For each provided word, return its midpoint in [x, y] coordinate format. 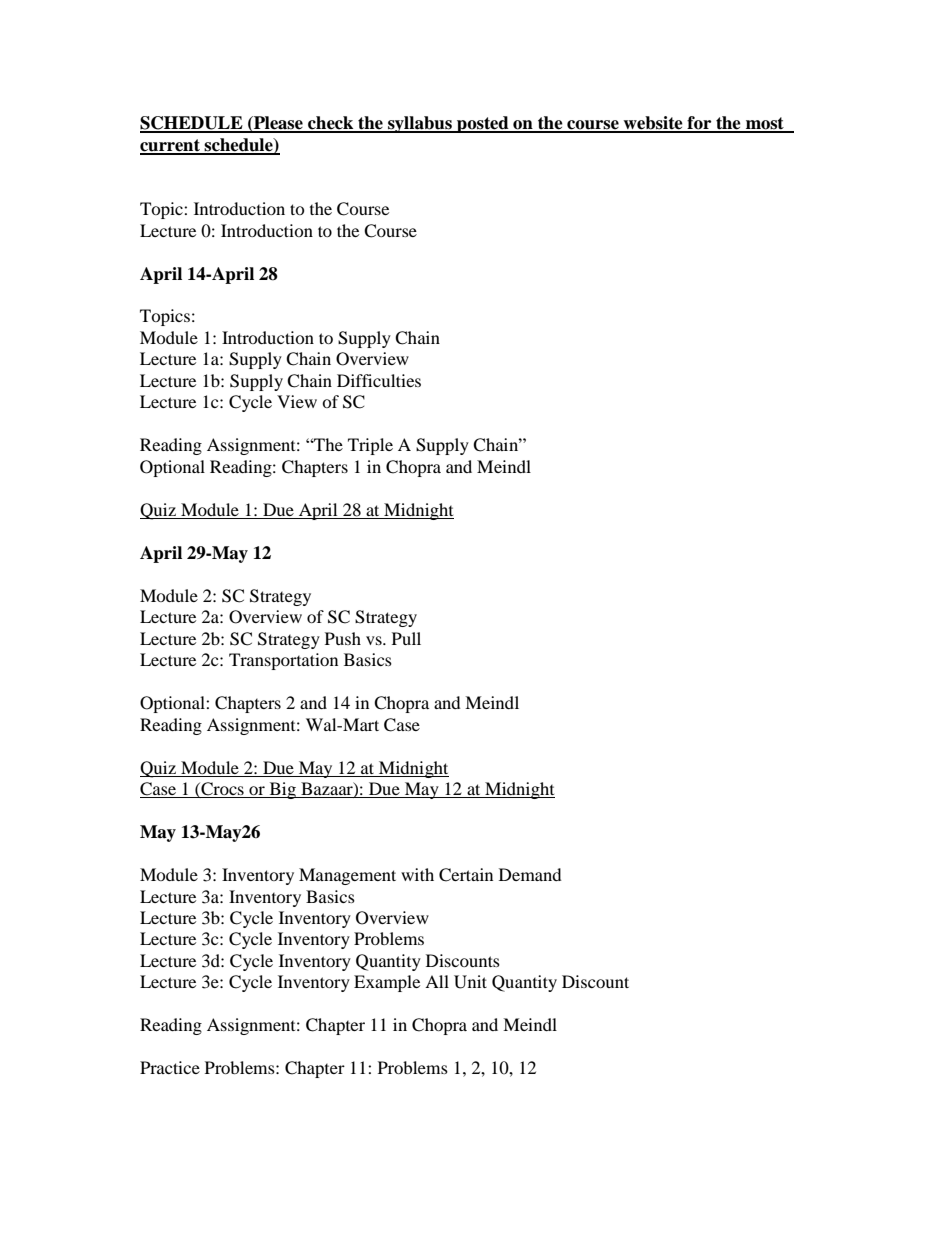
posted [483, 124]
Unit [470, 982]
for [699, 124]
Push [343, 638]
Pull [406, 638]
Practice [170, 1067]
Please [278, 124]
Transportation [283, 661]
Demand [530, 874]
